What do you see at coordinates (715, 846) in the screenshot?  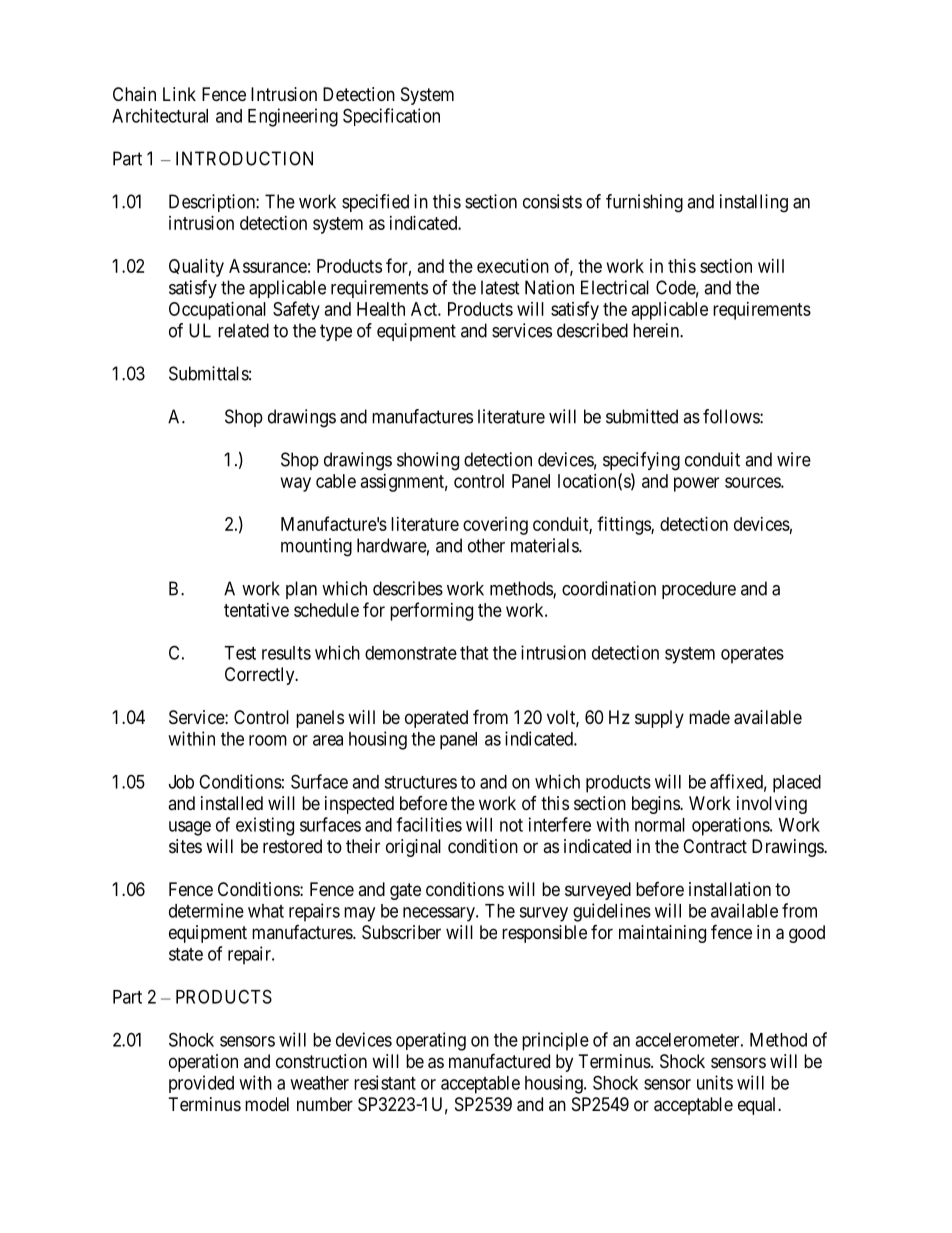 I see `Contract` at bounding box center [715, 846].
